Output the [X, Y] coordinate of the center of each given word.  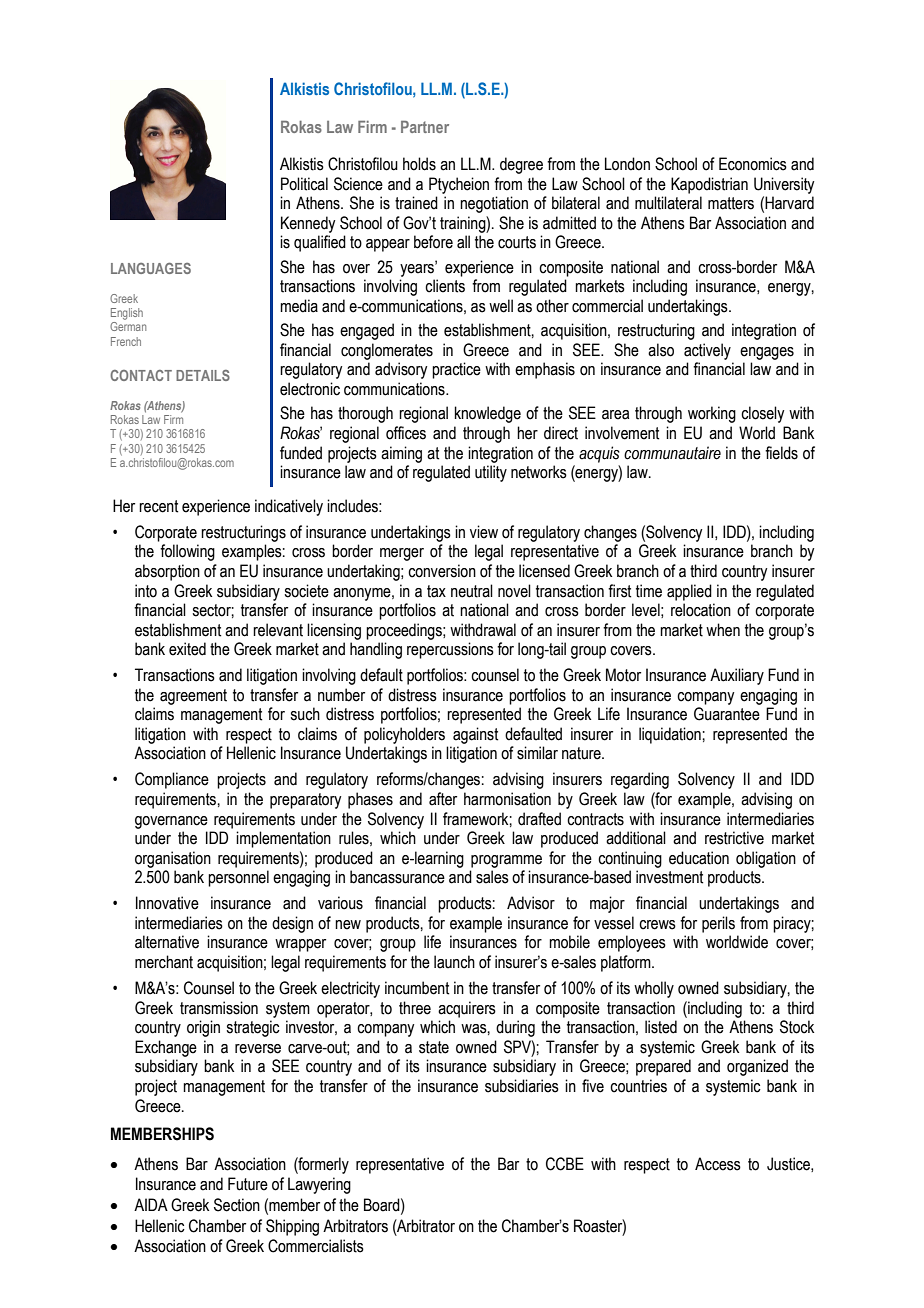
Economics [753, 164]
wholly [654, 989]
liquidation [671, 735]
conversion [442, 571]
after [443, 799]
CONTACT [141, 375]
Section [237, 1205]
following [187, 552]
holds [419, 164]
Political [304, 184]
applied [689, 592]
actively [707, 351]
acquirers [467, 1009]
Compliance [172, 780]
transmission [219, 1008]
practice [456, 370]
